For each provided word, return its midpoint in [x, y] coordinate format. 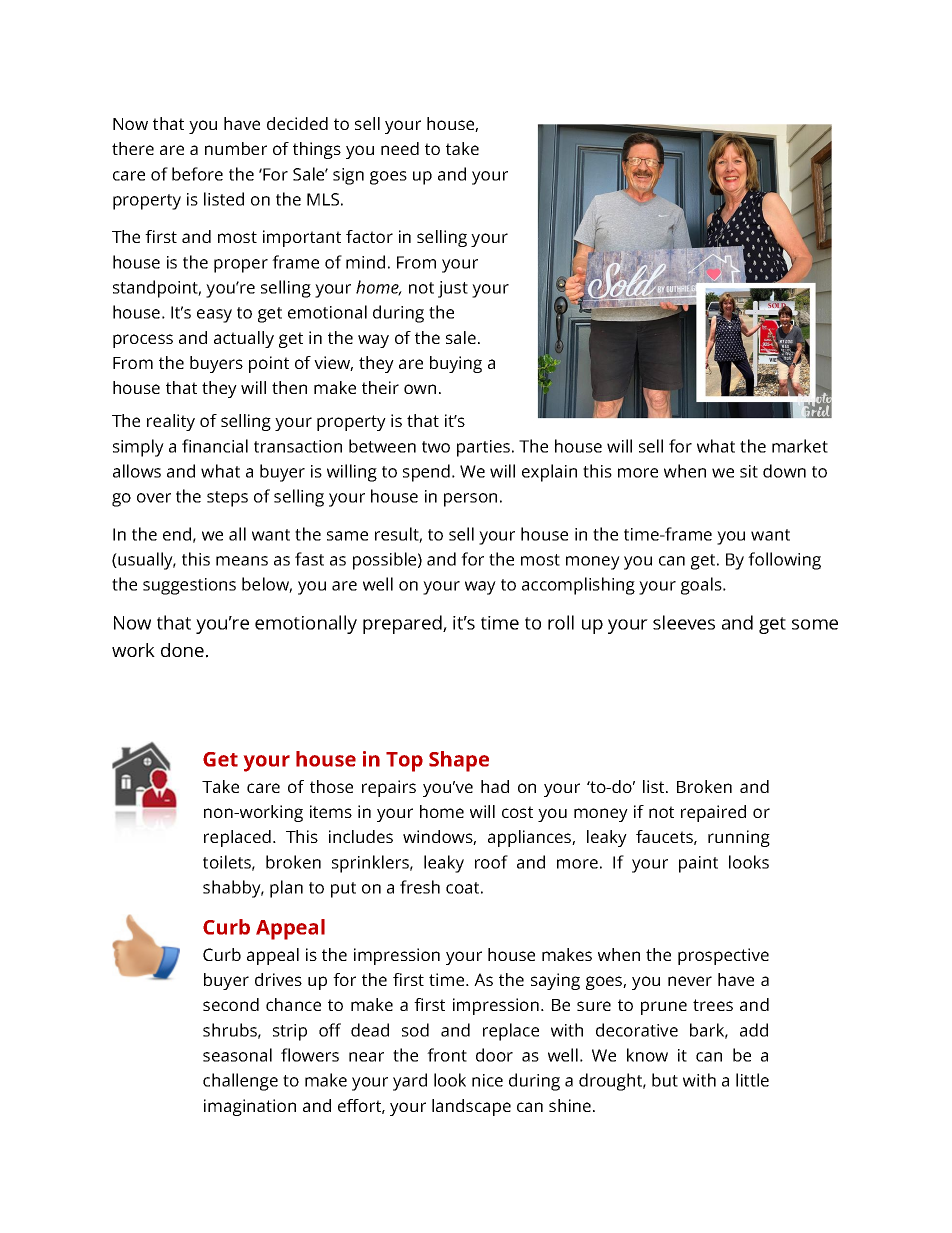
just [453, 289]
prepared [403, 624]
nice [487, 1080]
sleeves [684, 622]
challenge [240, 1082]
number [236, 148]
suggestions [189, 586]
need [400, 148]
